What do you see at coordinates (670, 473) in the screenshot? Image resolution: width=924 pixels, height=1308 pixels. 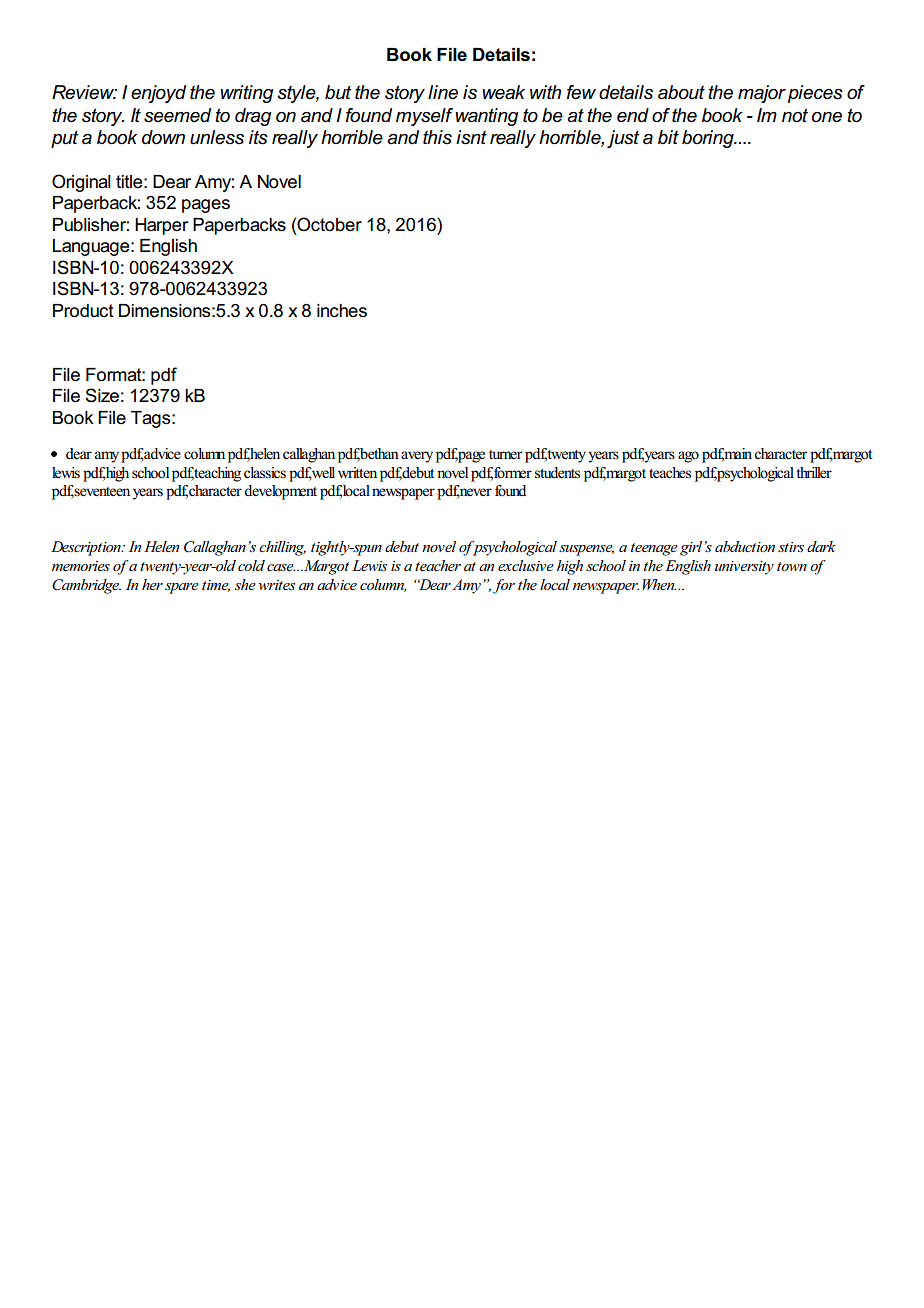 I see `teaches` at bounding box center [670, 473].
